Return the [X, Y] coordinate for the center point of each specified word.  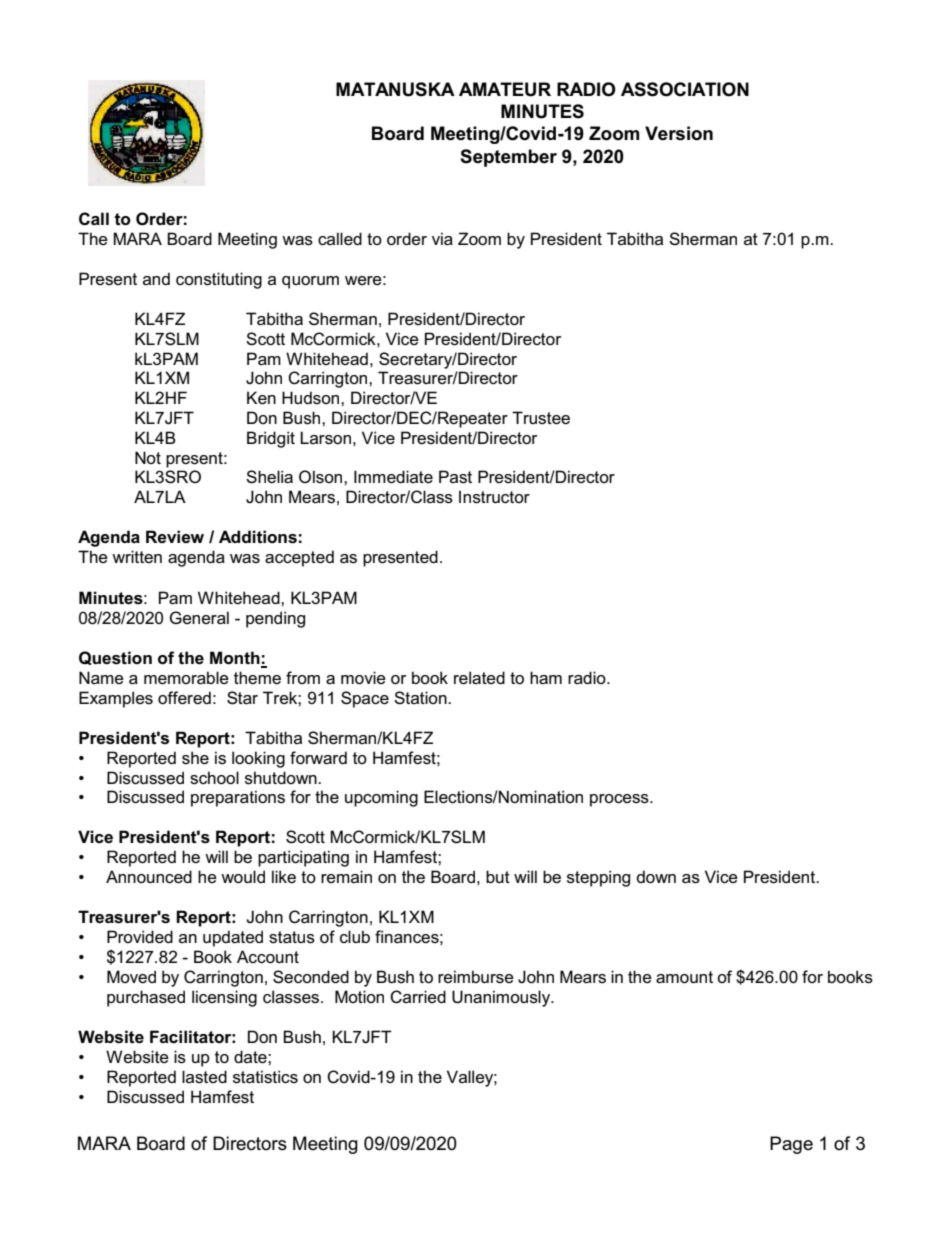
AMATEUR [505, 89]
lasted [204, 1077]
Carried [418, 997]
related [479, 678]
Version [679, 133]
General [199, 617]
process [620, 800]
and [156, 278]
